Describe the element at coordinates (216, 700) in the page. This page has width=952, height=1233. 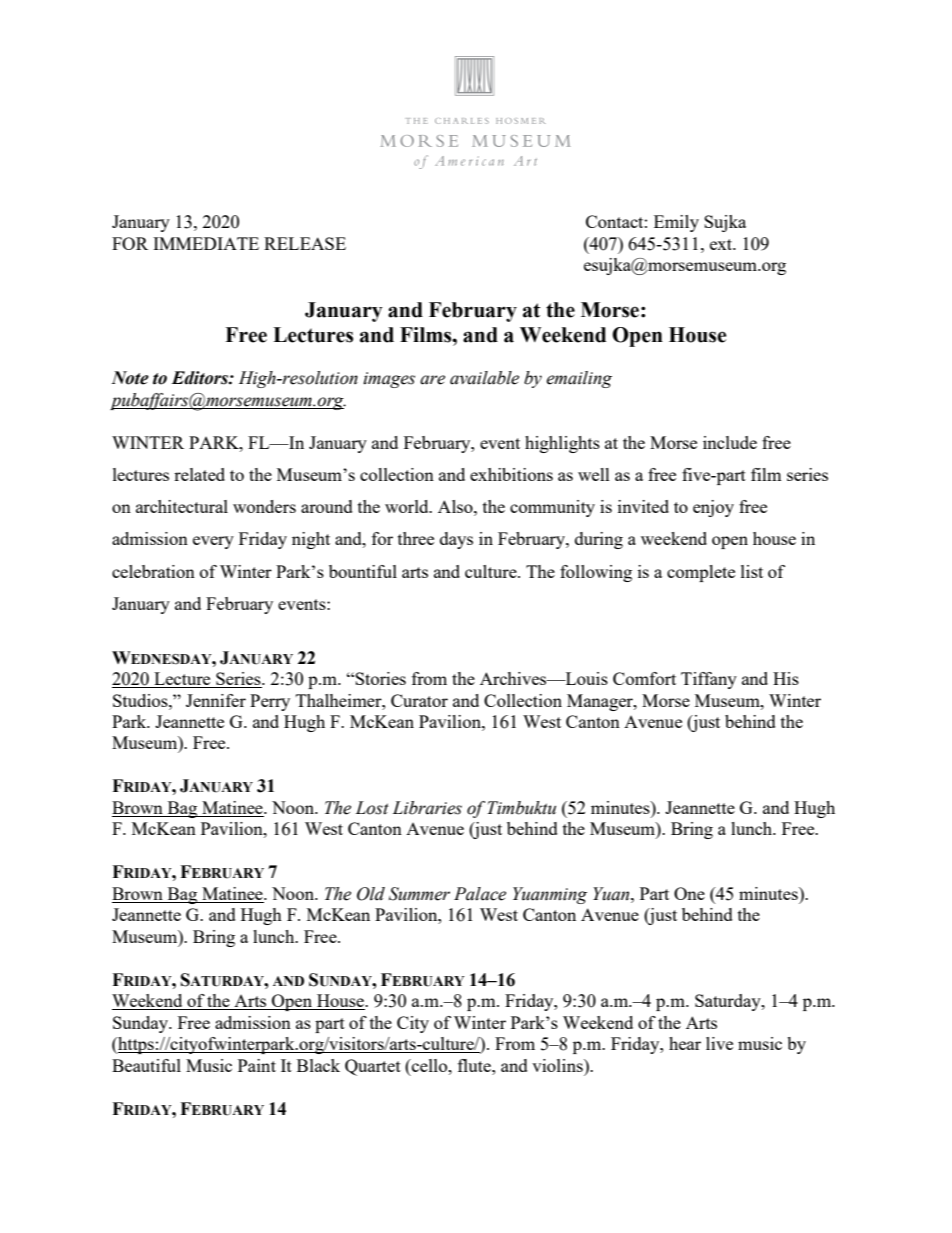
I see `Jennifer` at that location.
